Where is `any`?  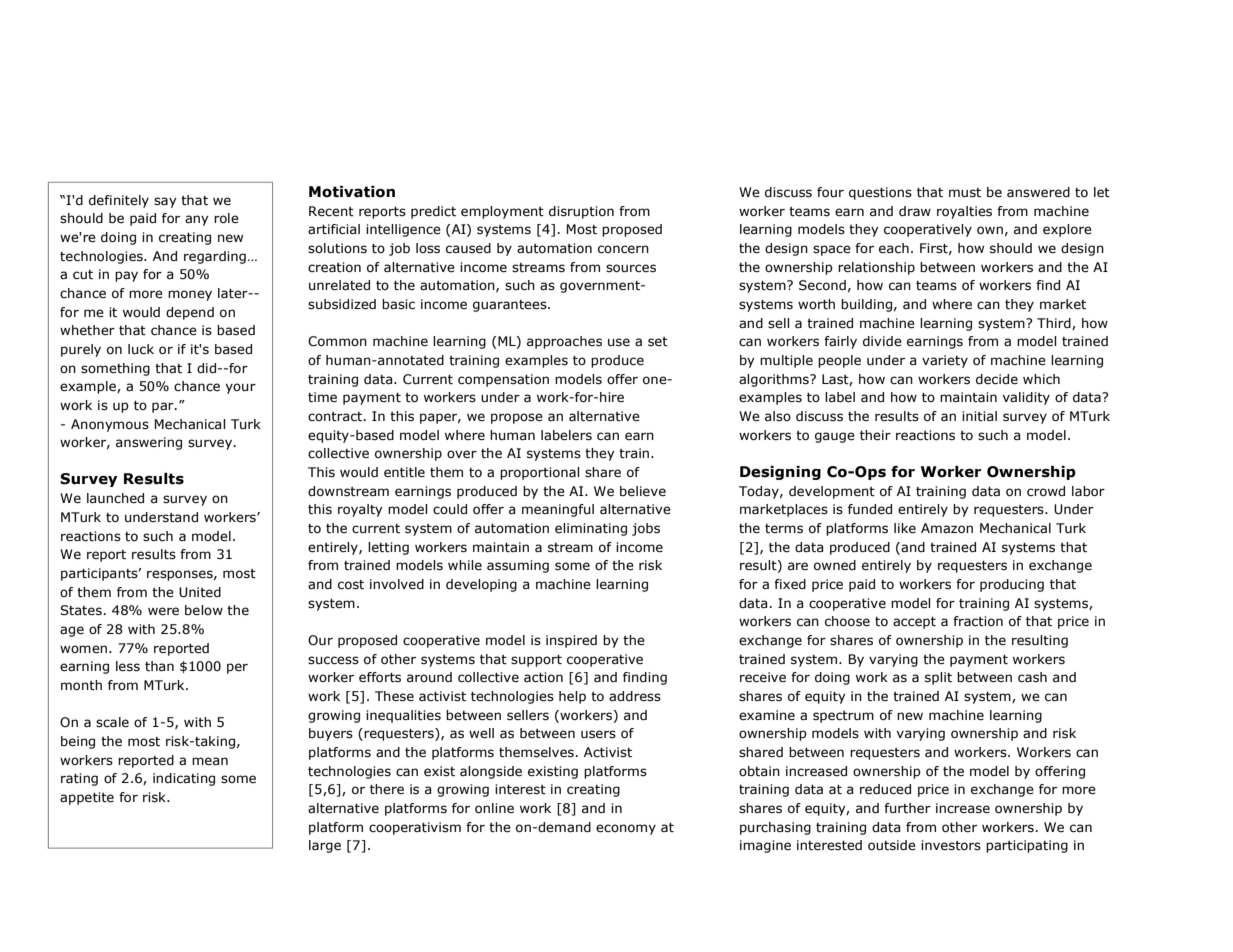 any is located at coordinates (197, 220).
